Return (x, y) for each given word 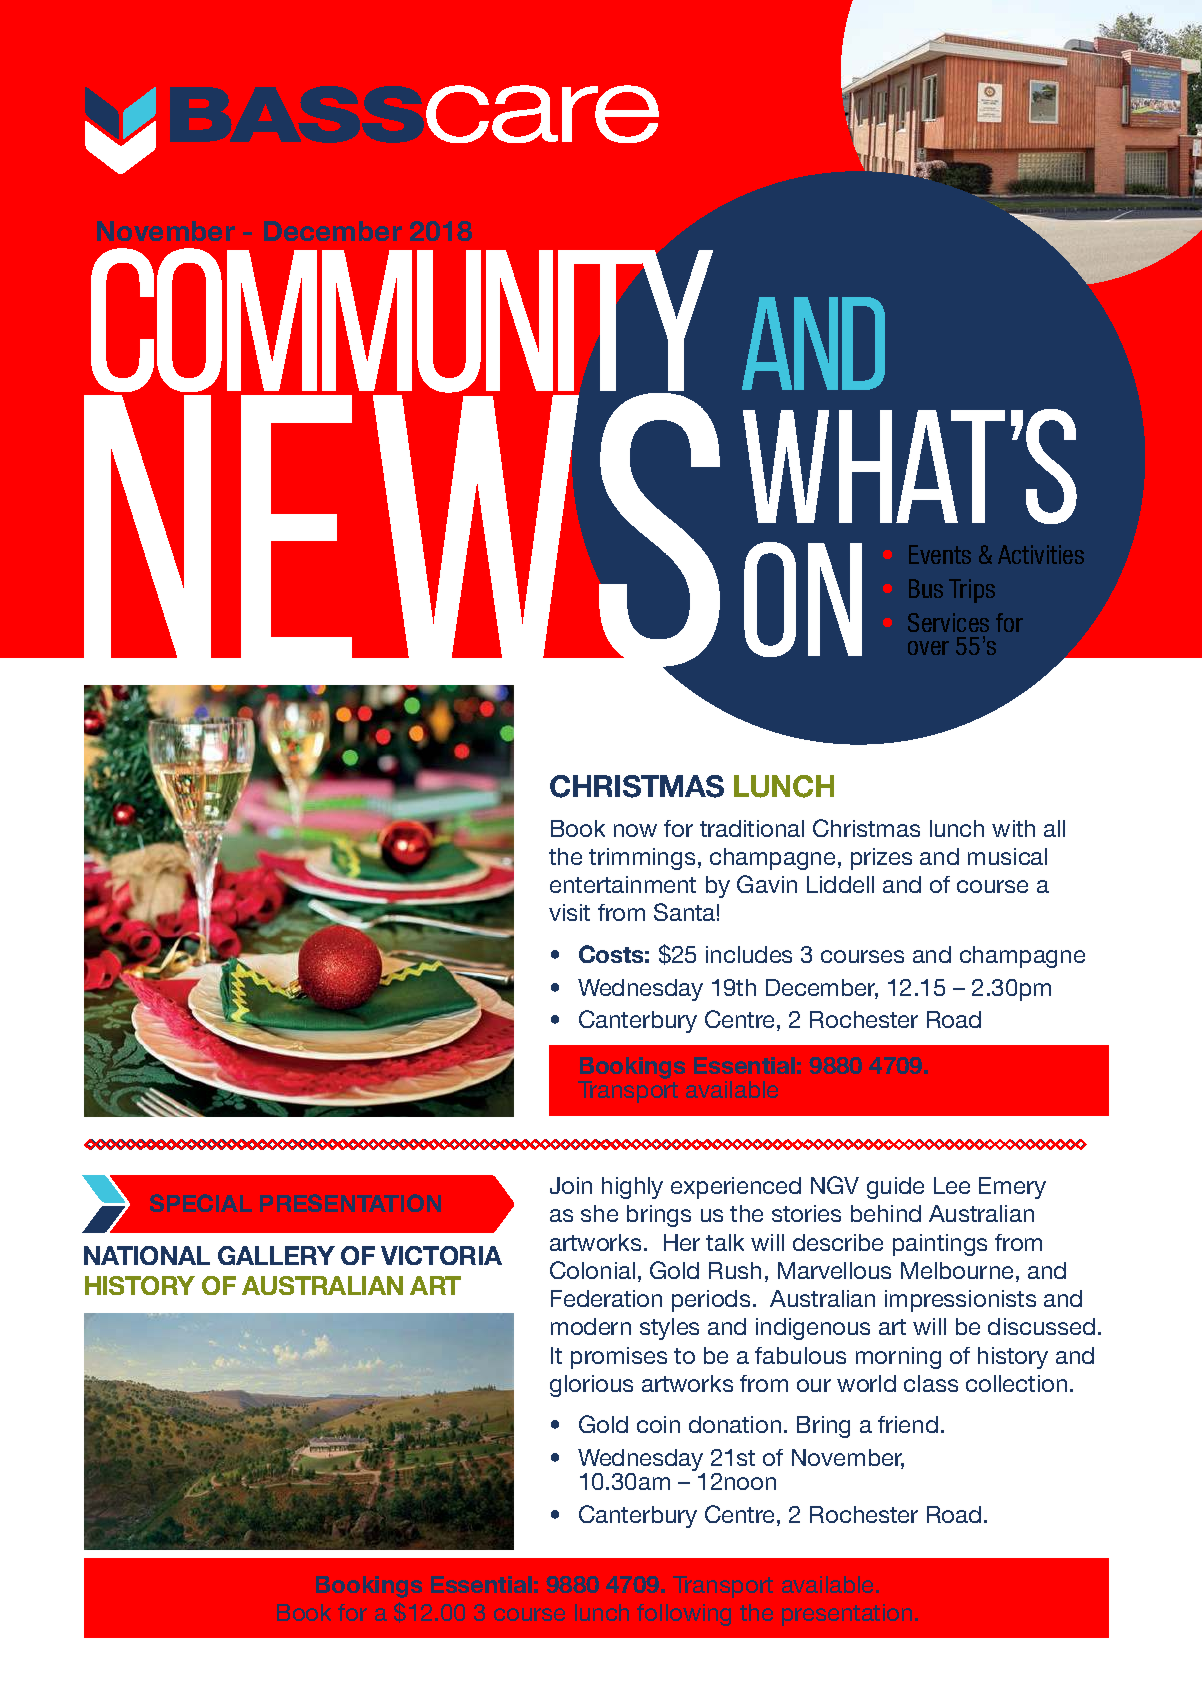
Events (940, 554)
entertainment (623, 884)
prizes (881, 859)
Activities (1041, 554)
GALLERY (276, 1255)
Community (401, 322)
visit (569, 912)
